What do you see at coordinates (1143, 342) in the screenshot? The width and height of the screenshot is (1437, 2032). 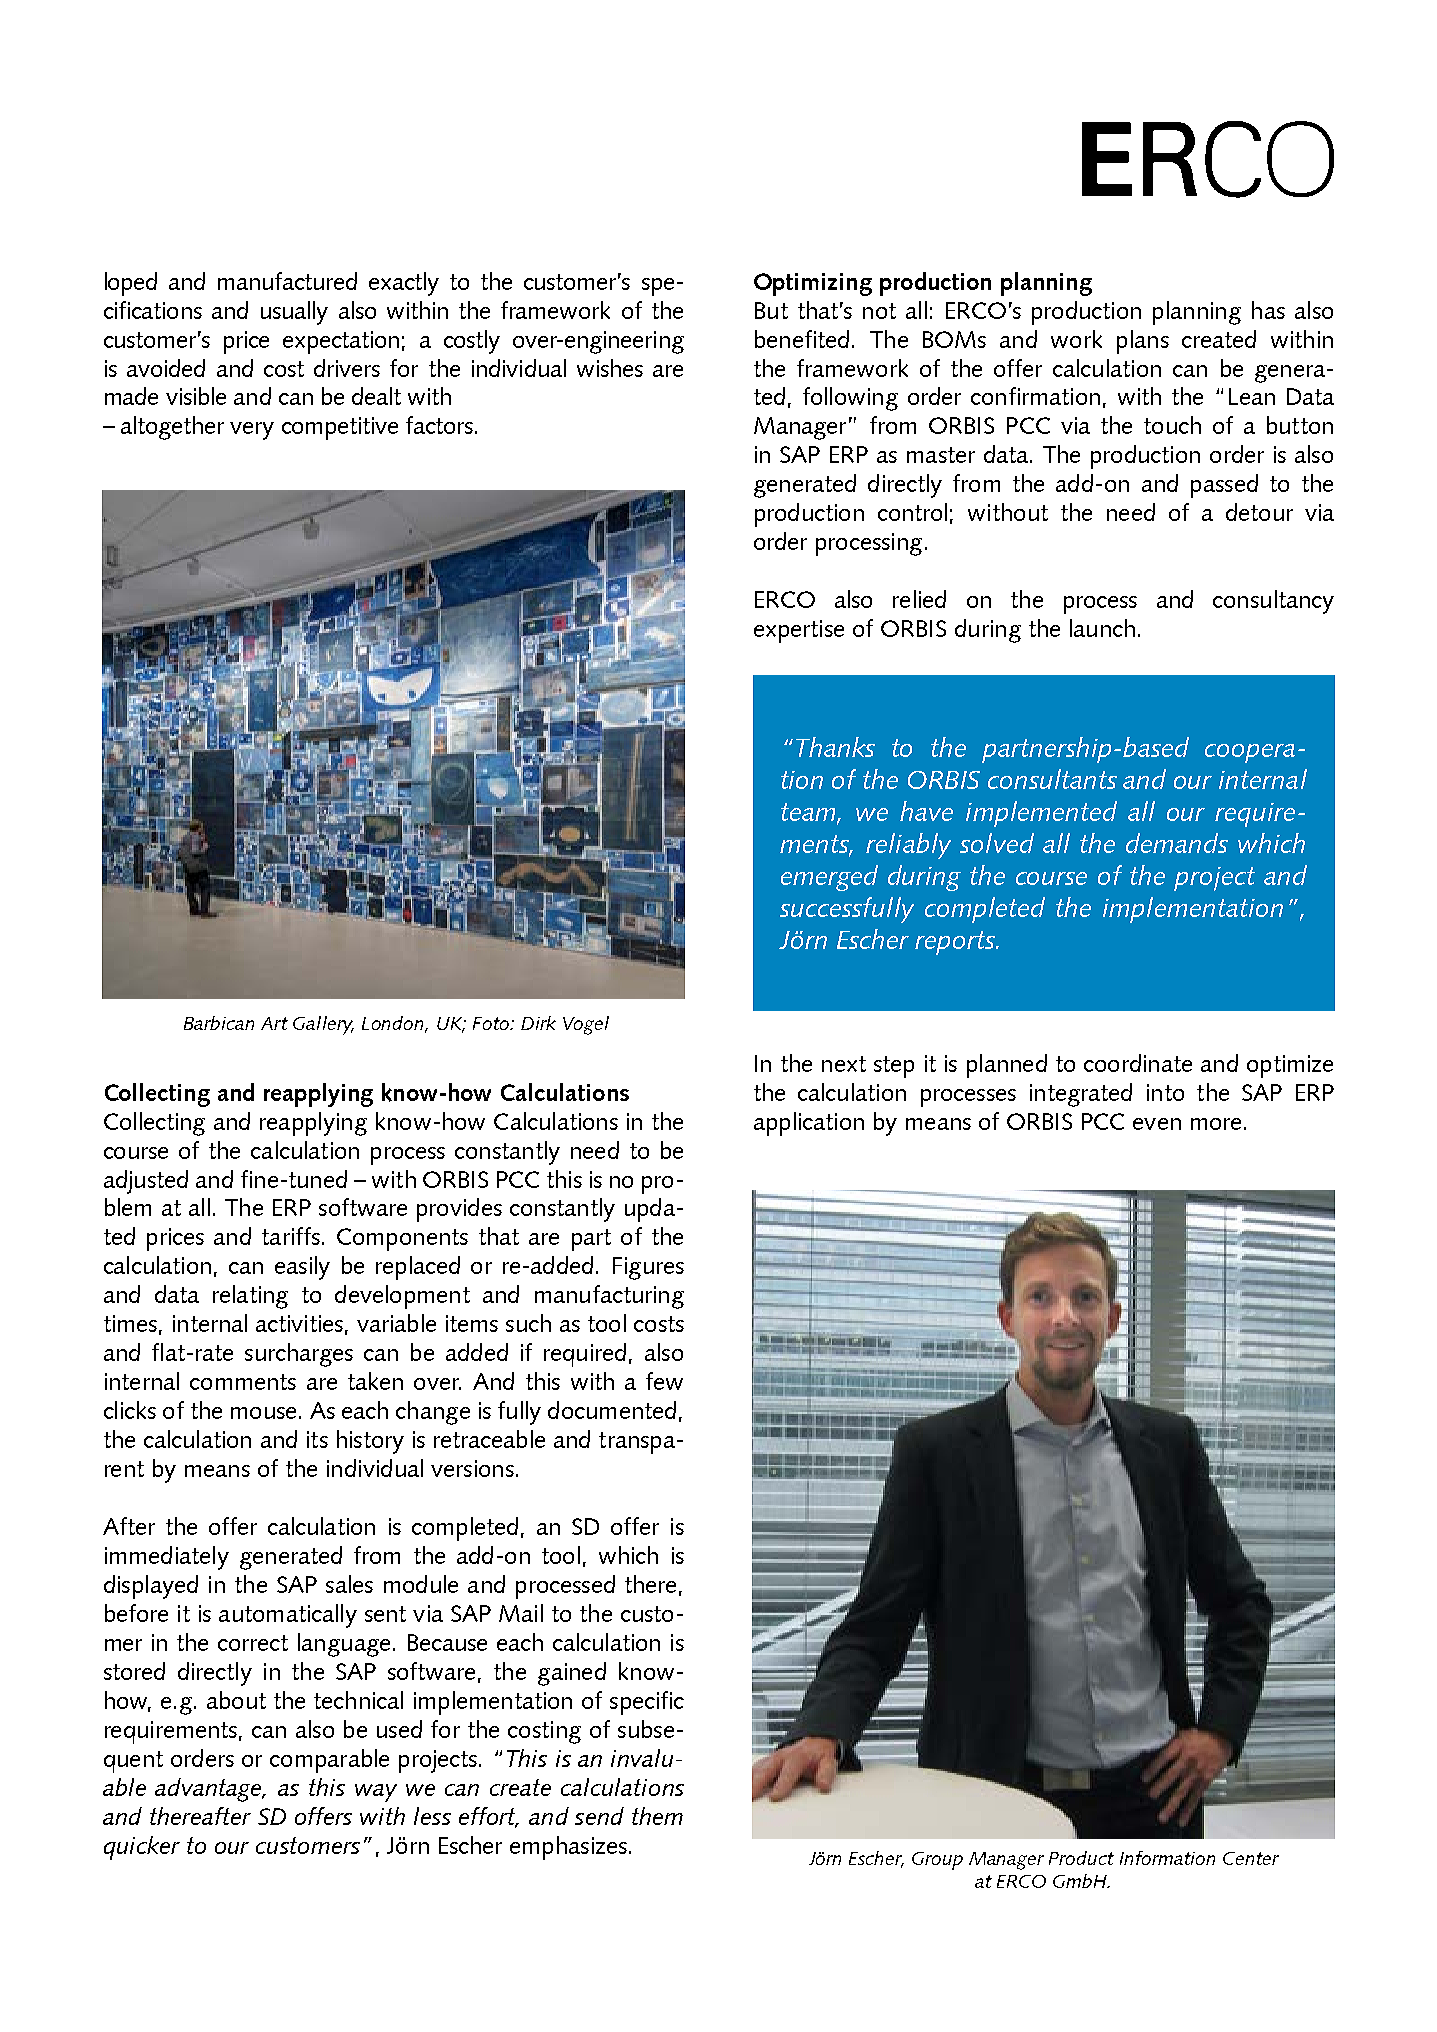 I see `plans` at bounding box center [1143, 342].
